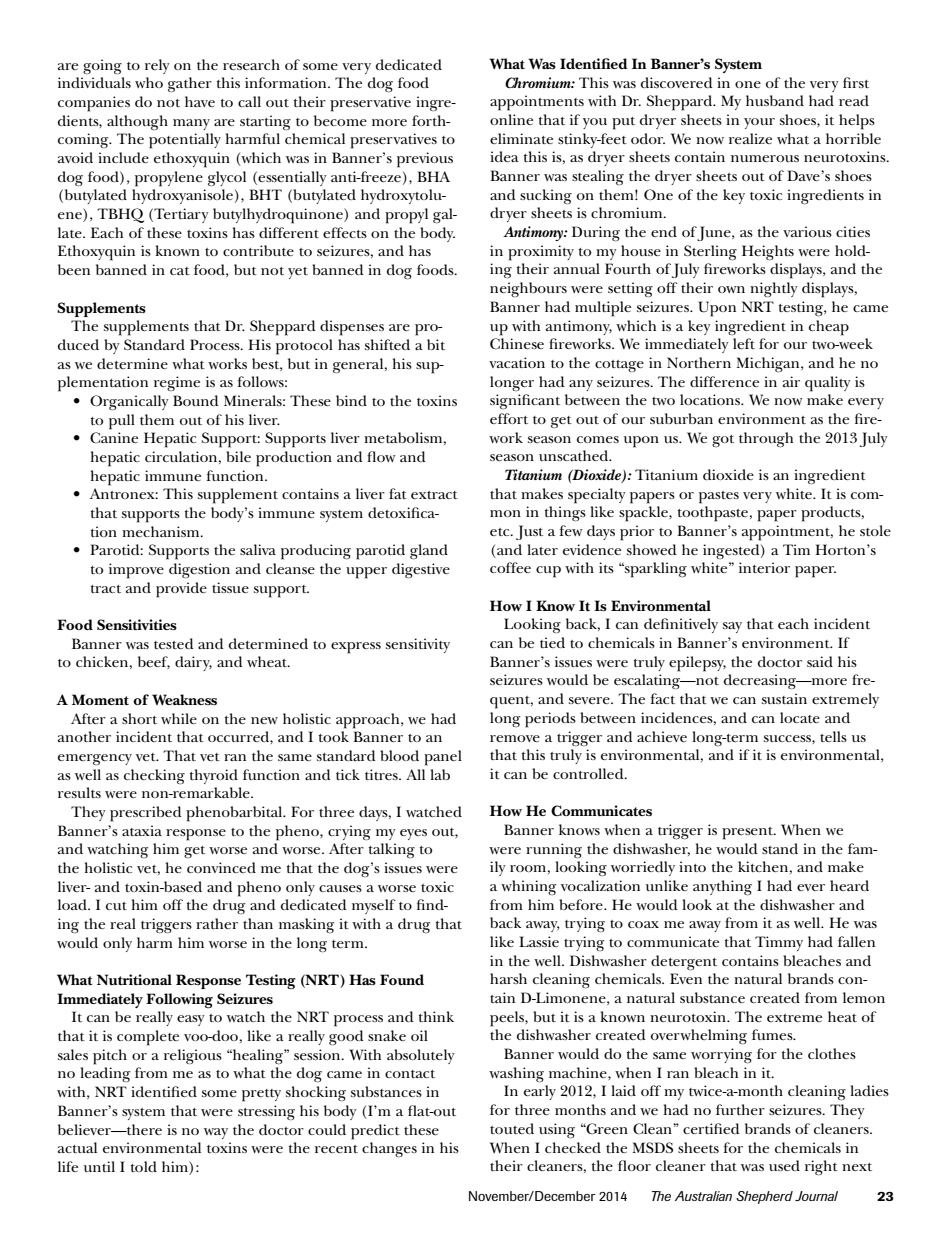  Describe the element at coordinates (775, 100) in the page. I see `husband` at that location.
